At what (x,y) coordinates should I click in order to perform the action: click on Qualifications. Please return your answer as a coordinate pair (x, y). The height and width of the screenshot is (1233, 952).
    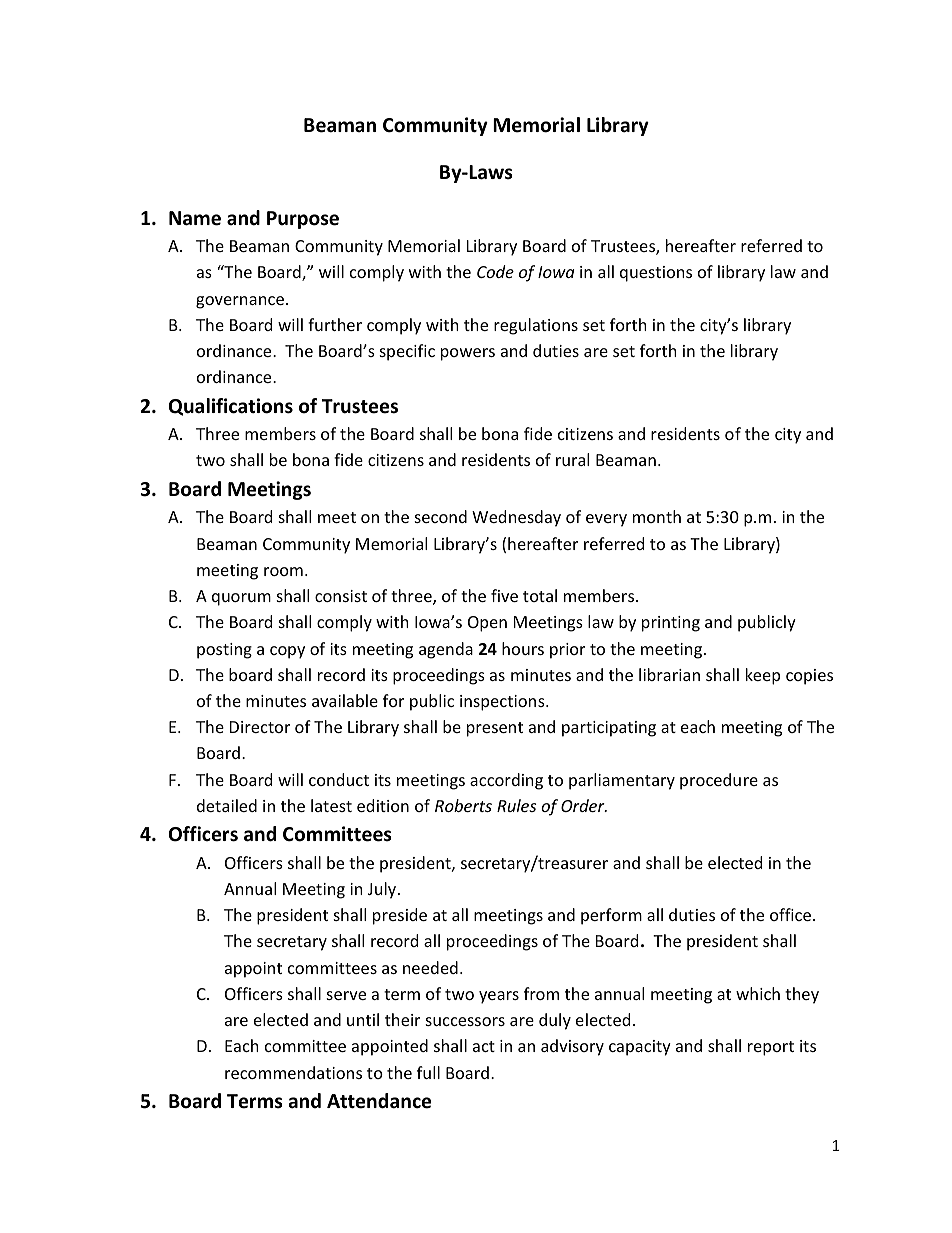
    Looking at the image, I should click on (231, 407).
